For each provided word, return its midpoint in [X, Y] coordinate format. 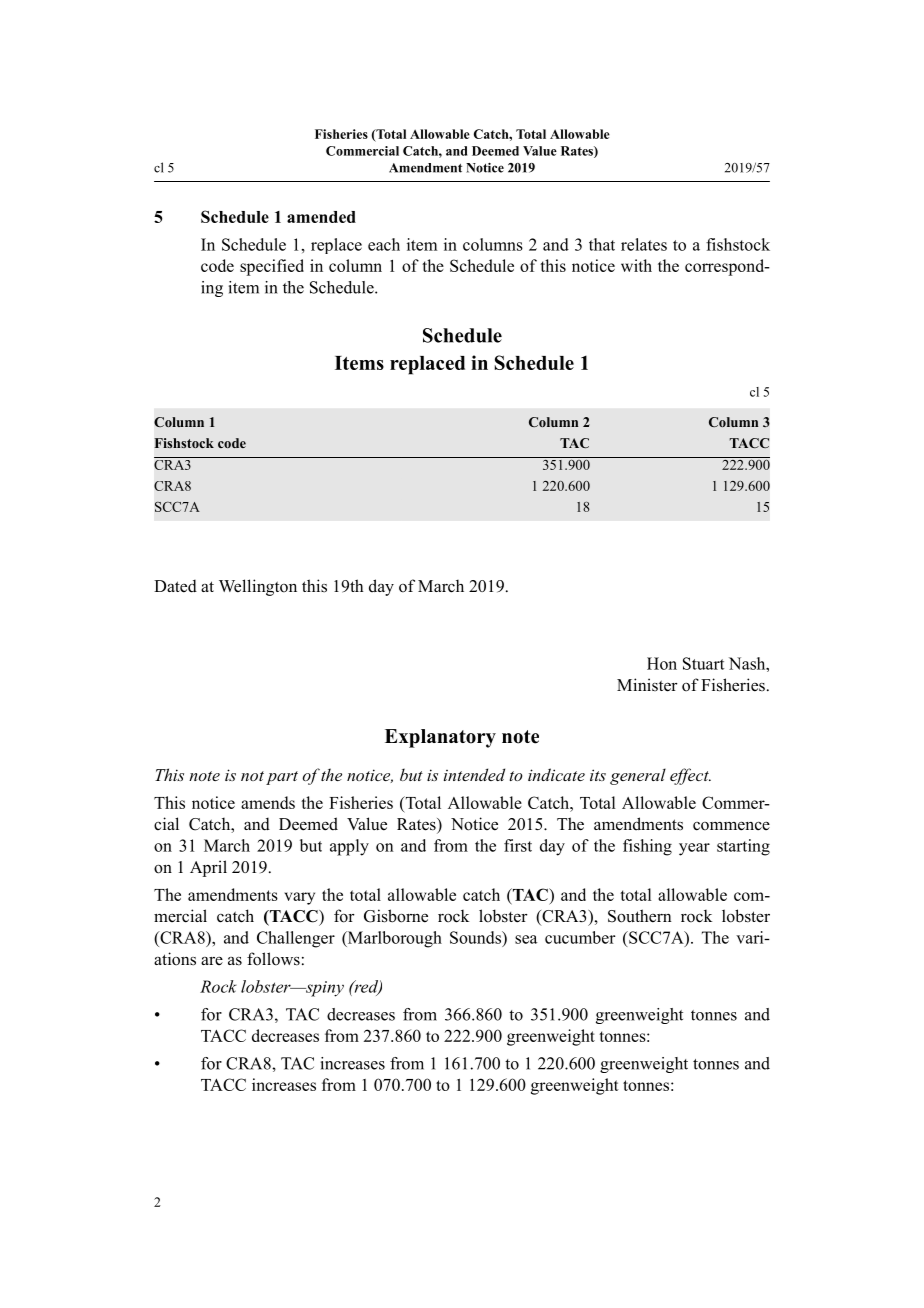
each [384, 244]
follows [273, 959]
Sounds [476, 937]
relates [644, 244]
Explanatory [440, 738]
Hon [662, 663]
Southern [640, 916]
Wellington [258, 587]
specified [272, 267]
